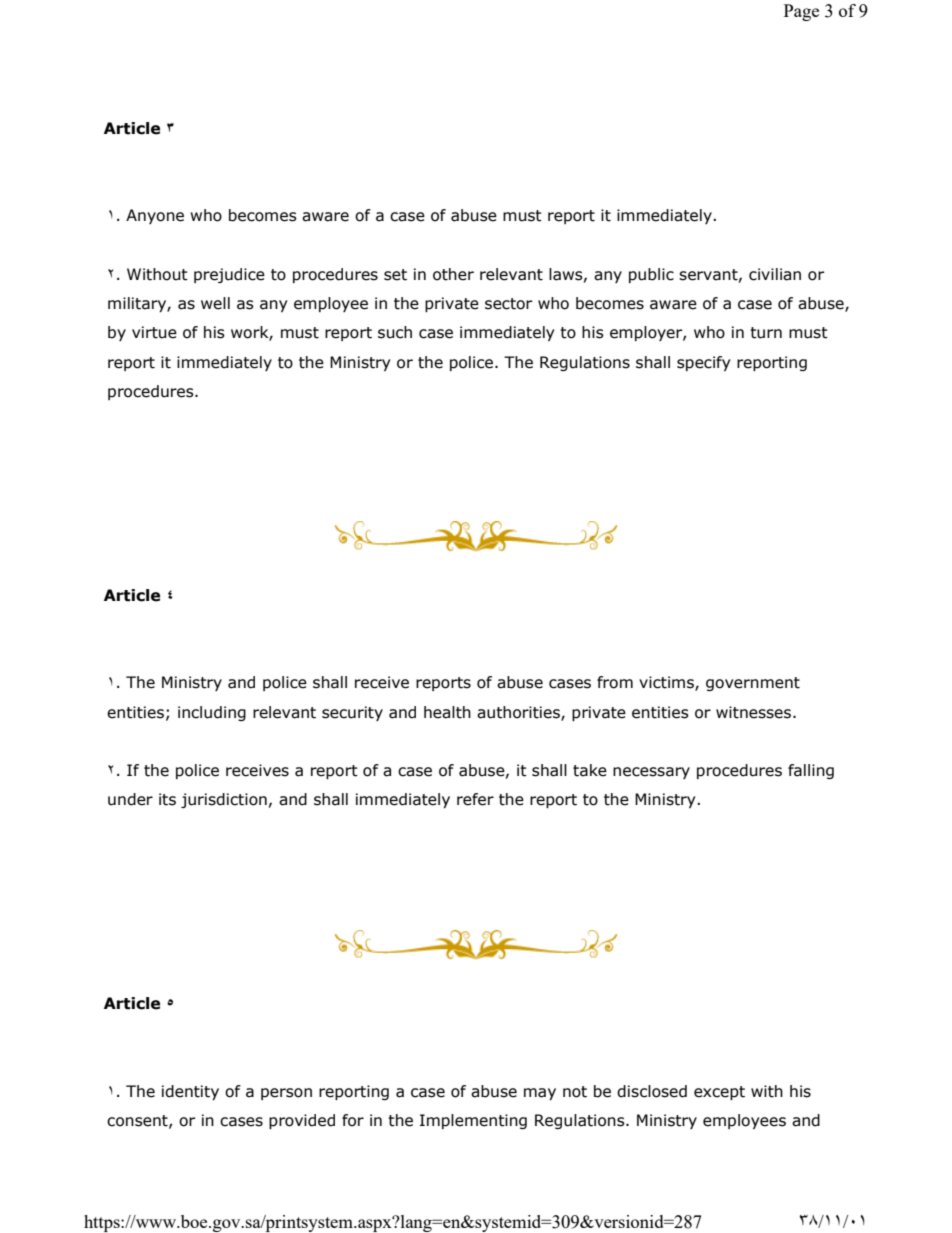 The image size is (952, 1233). I want to click on Implementing, so click(473, 1121).
